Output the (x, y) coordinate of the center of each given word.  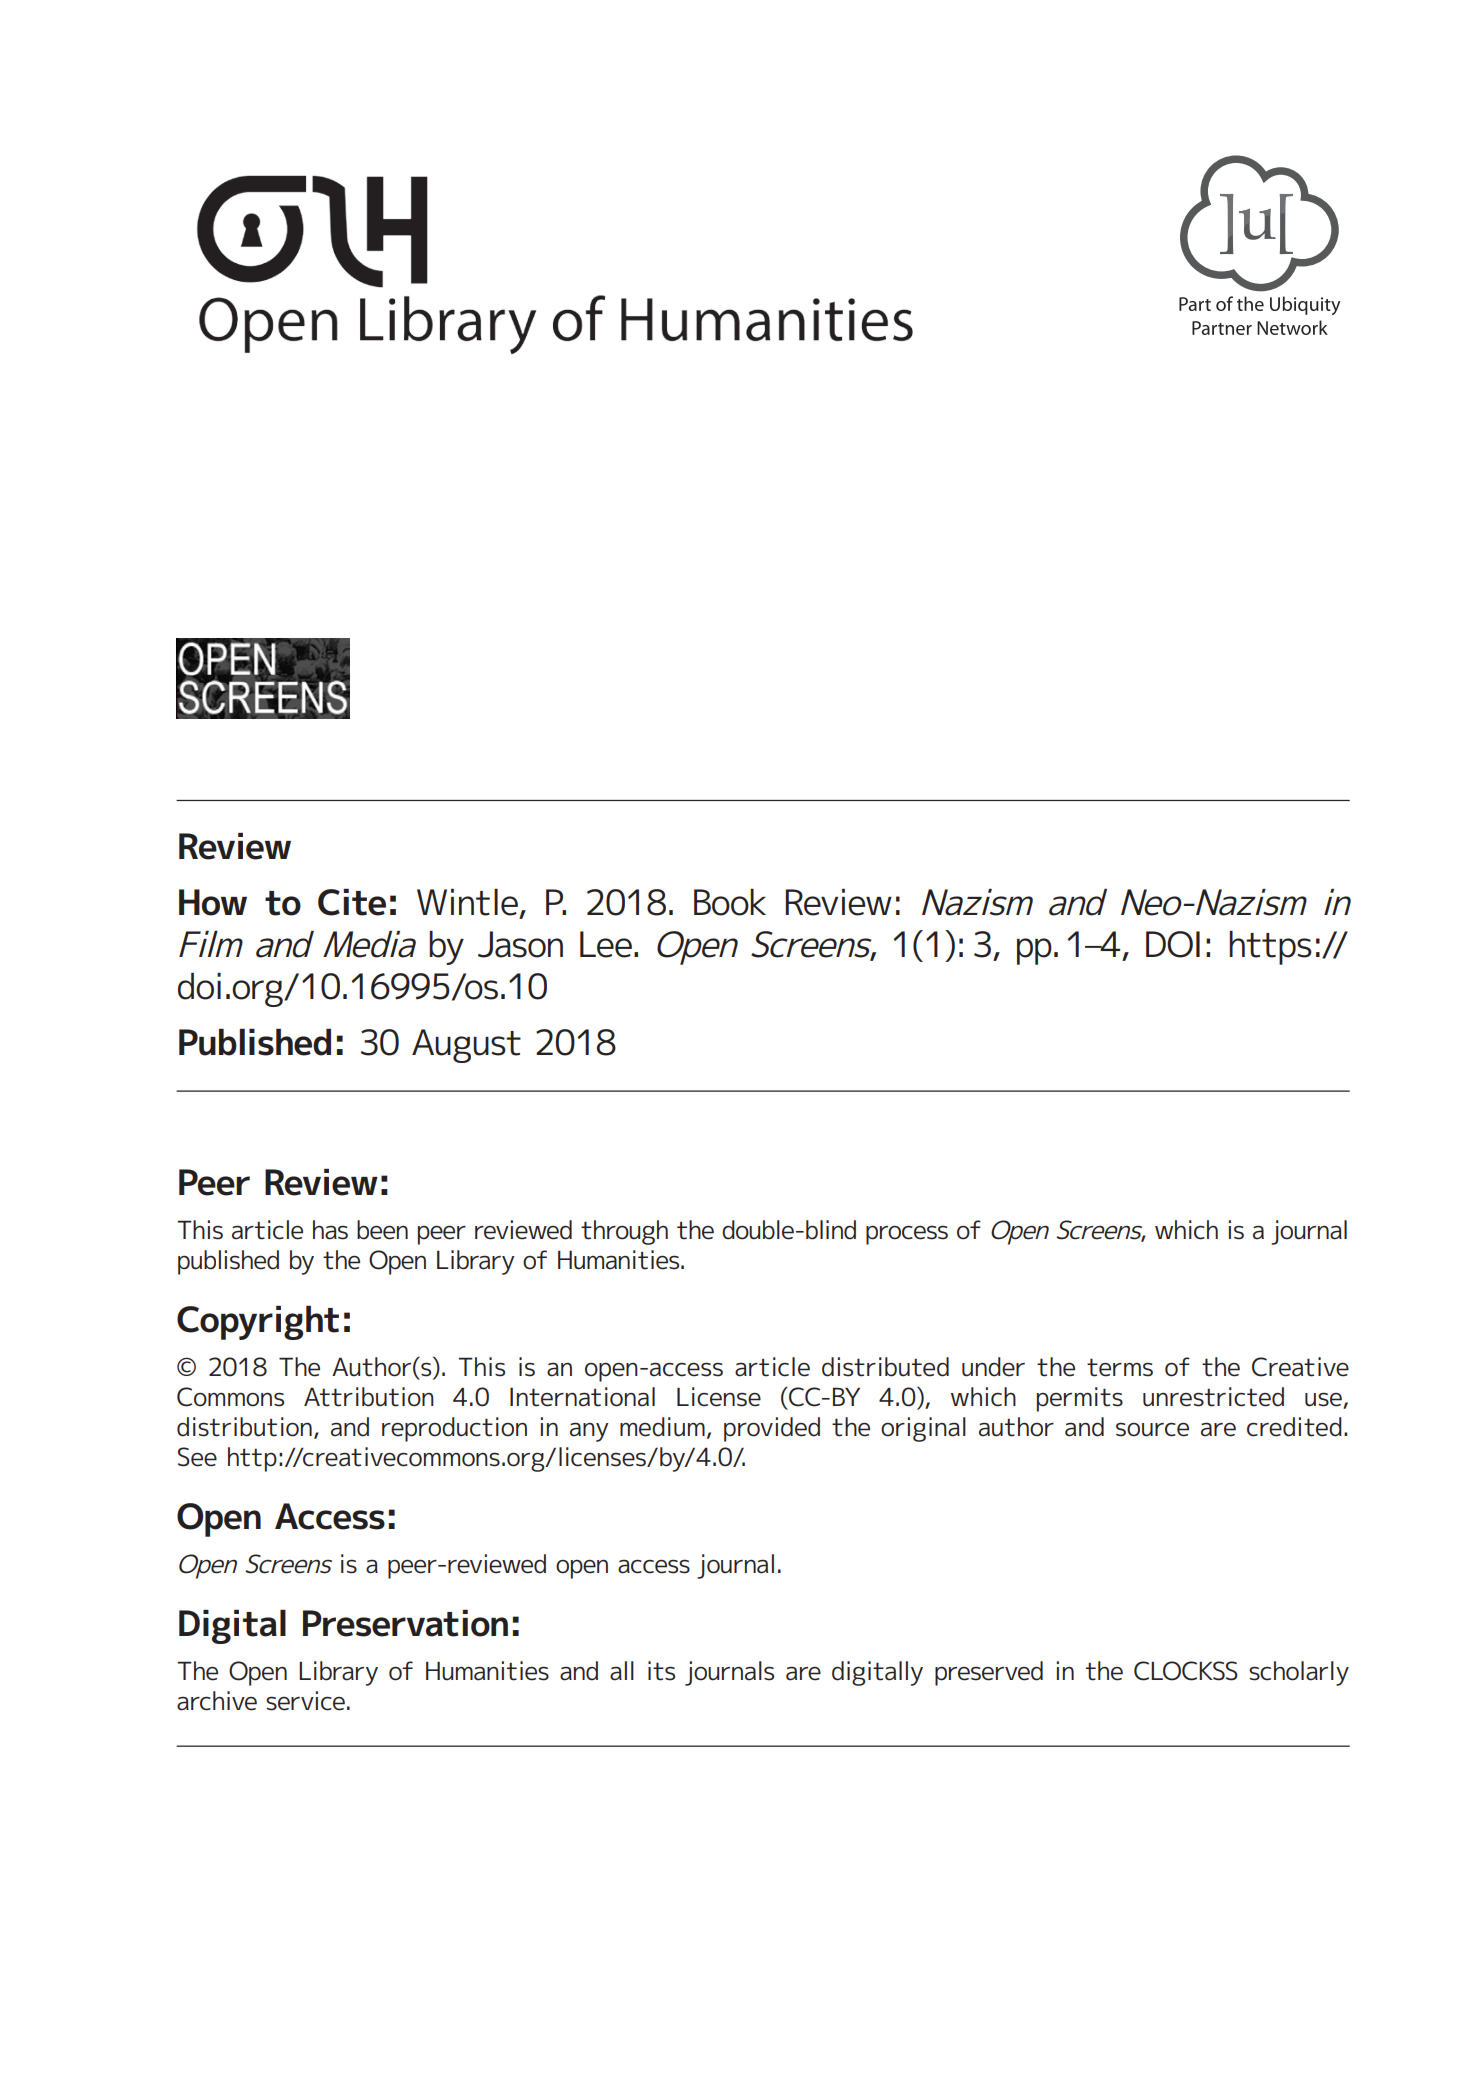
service (305, 1701)
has (330, 1230)
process (907, 1235)
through (624, 1232)
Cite (352, 902)
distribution (244, 1427)
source (1152, 1429)
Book (730, 902)
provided (772, 1429)
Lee (606, 944)
